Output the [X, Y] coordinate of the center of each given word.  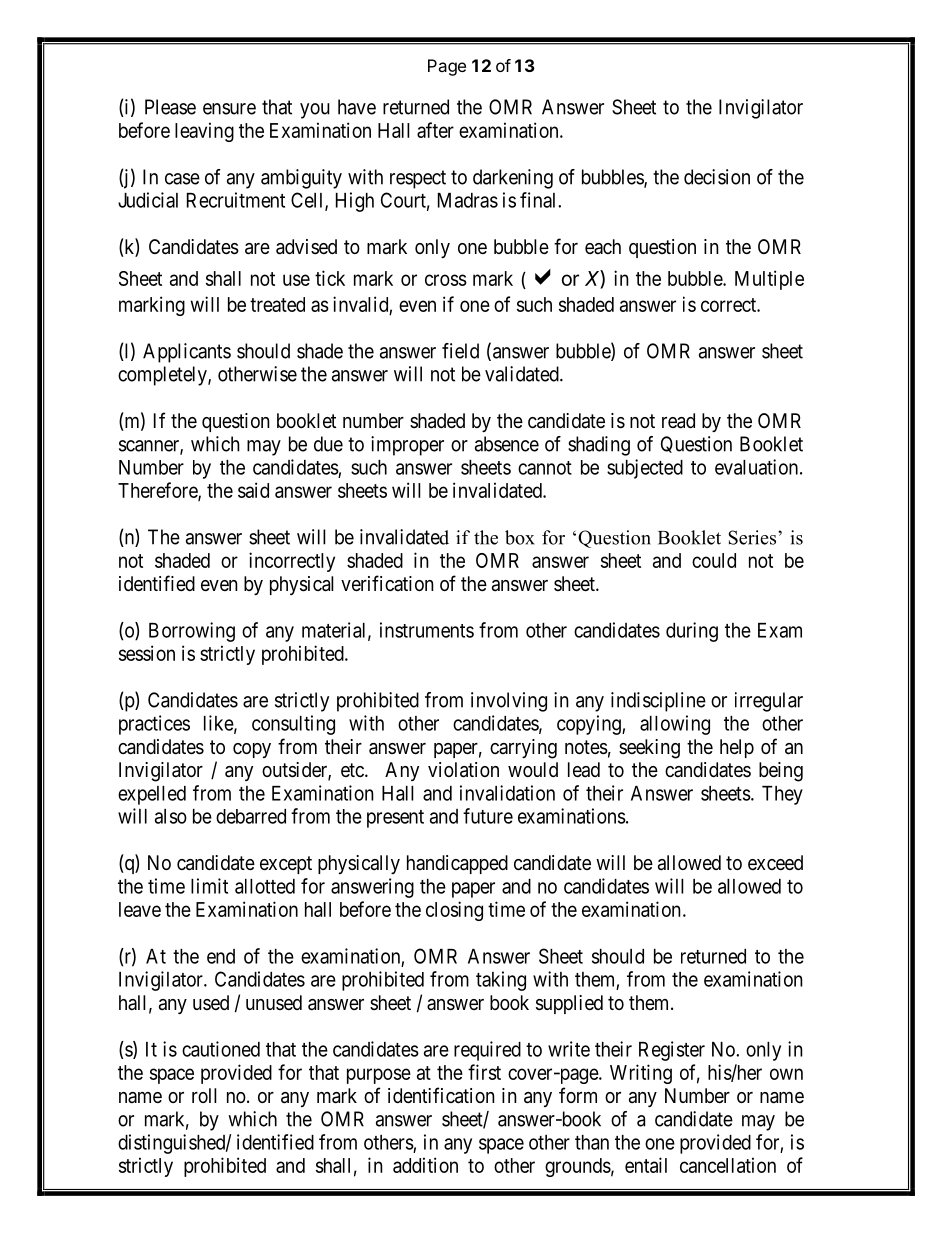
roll [204, 1095]
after [435, 130]
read [678, 421]
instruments [427, 630]
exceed [775, 862]
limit [209, 886]
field [460, 351]
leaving [204, 132]
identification [441, 1095]
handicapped [457, 864]
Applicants [187, 353]
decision [717, 177]
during [692, 632]
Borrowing [192, 632]
